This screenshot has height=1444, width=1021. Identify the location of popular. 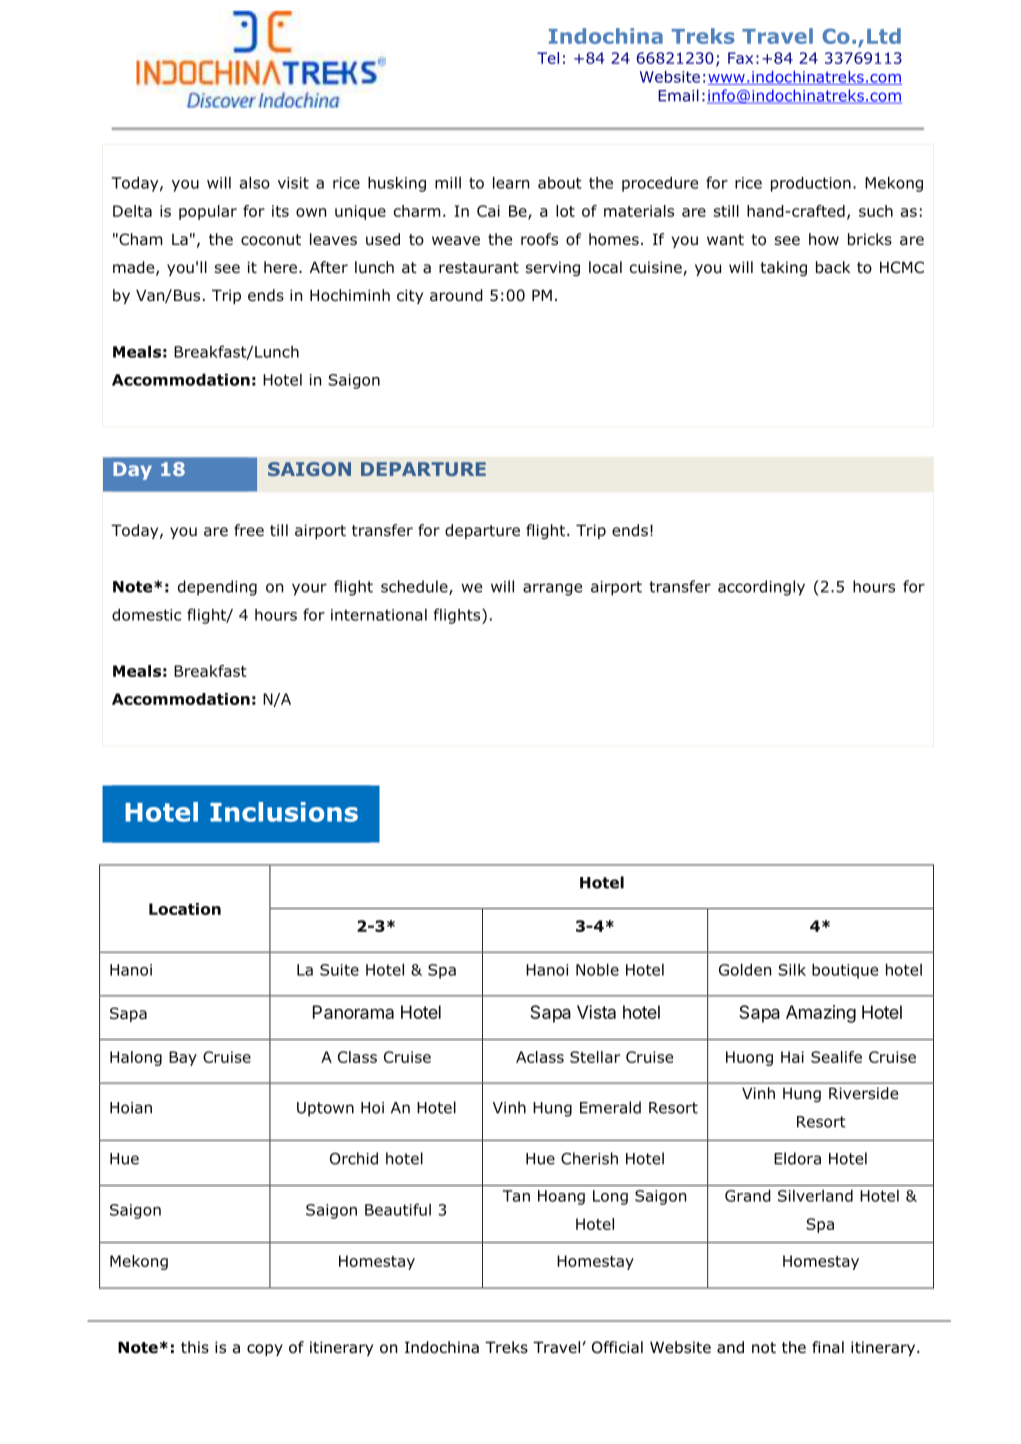
(208, 212).
